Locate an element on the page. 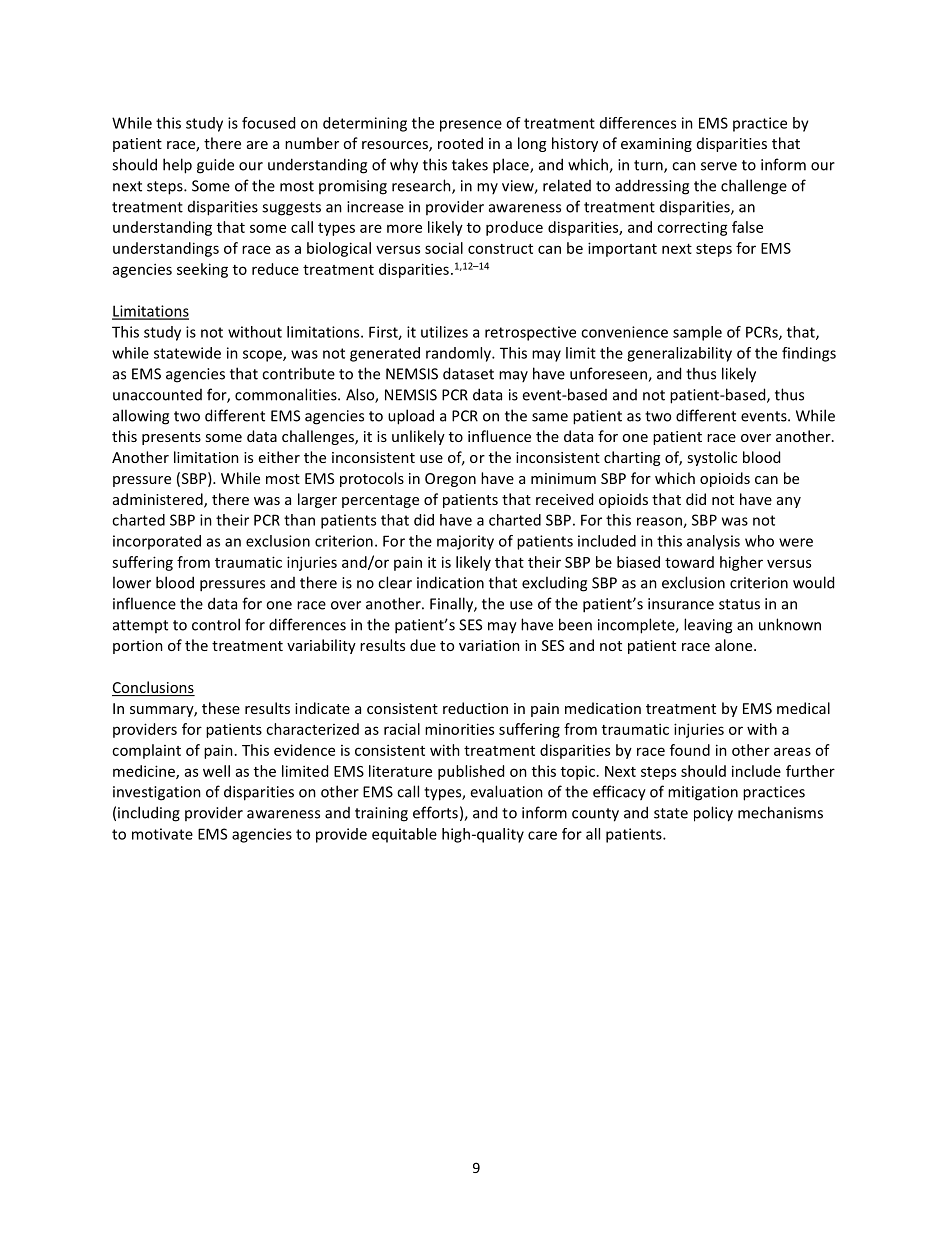 This document has width=952, height=1233. administered is located at coordinates (159, 500).
